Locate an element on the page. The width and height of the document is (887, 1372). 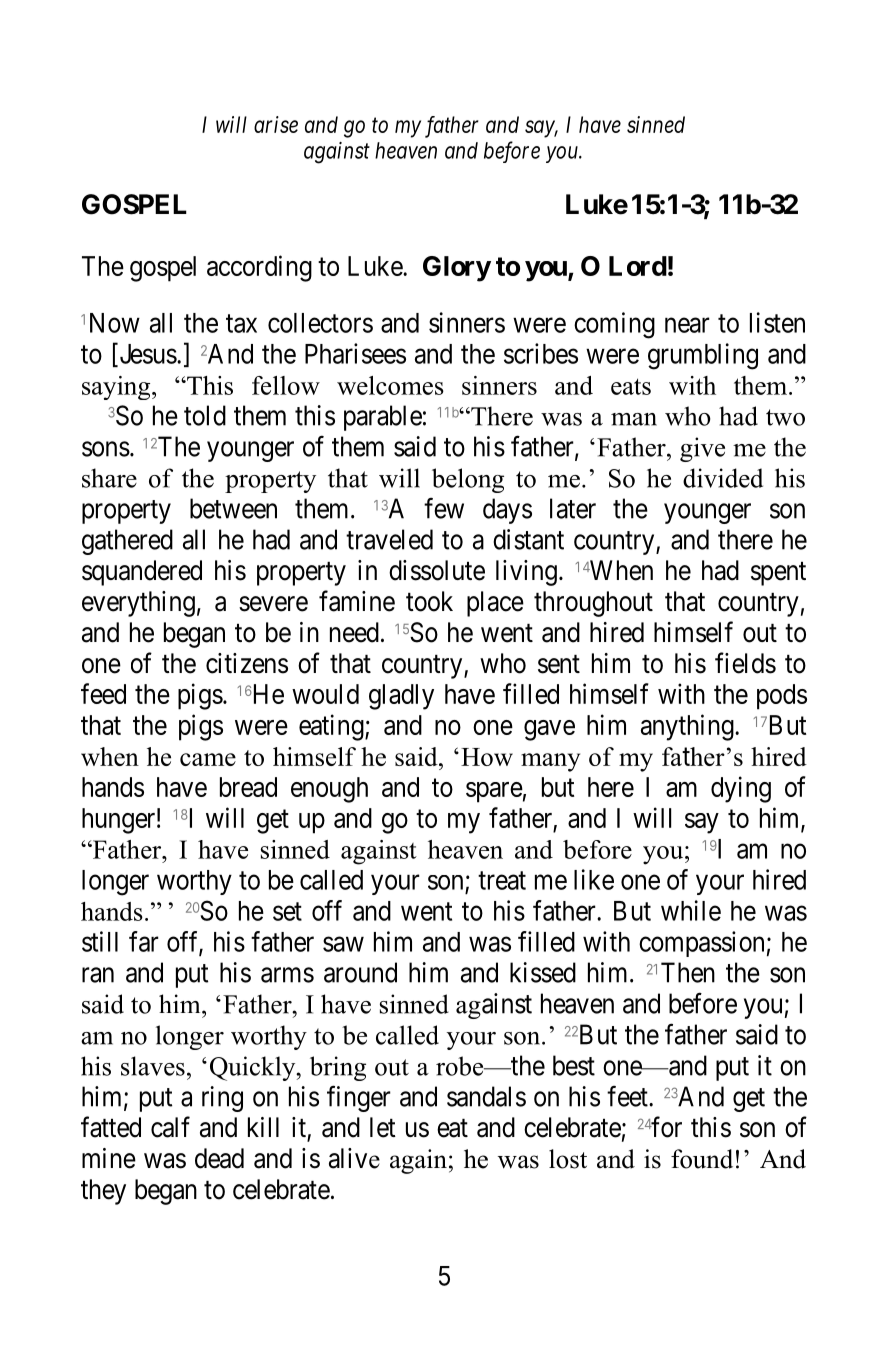
near is located at coordinates (687, 325).
